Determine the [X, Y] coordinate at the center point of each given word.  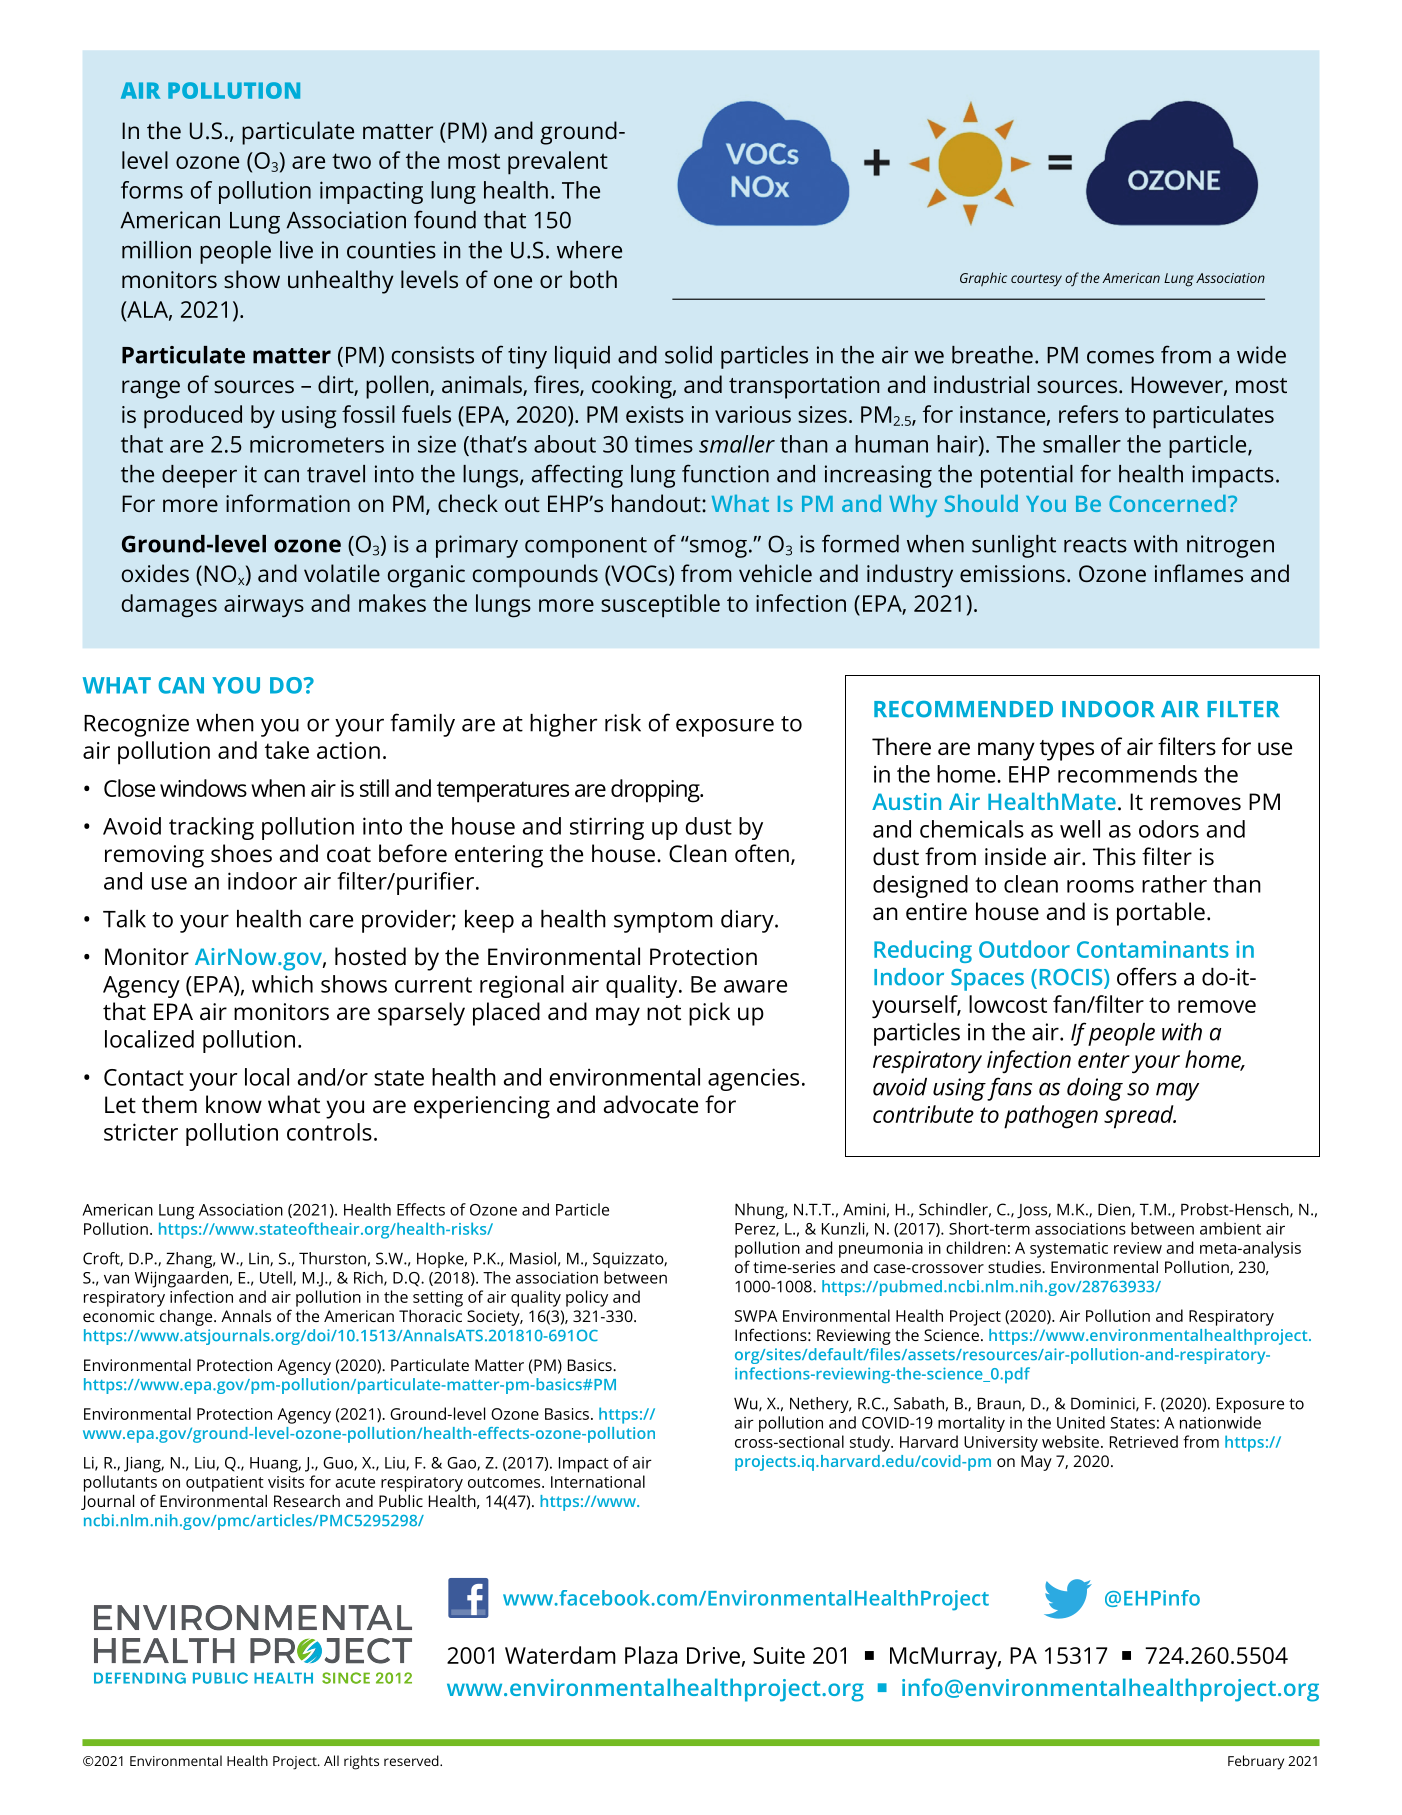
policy [587, 1298]
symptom [663, 922]
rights [361, 1762]
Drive [713, 1655]
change [187, 1318]
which [282, 984]
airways [264, 606]
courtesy [1036, 280]
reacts [1095, 545]
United [1081, 1422]
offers [1147, 976]
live [296, 250]
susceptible [660, 606]
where [589, 250]
